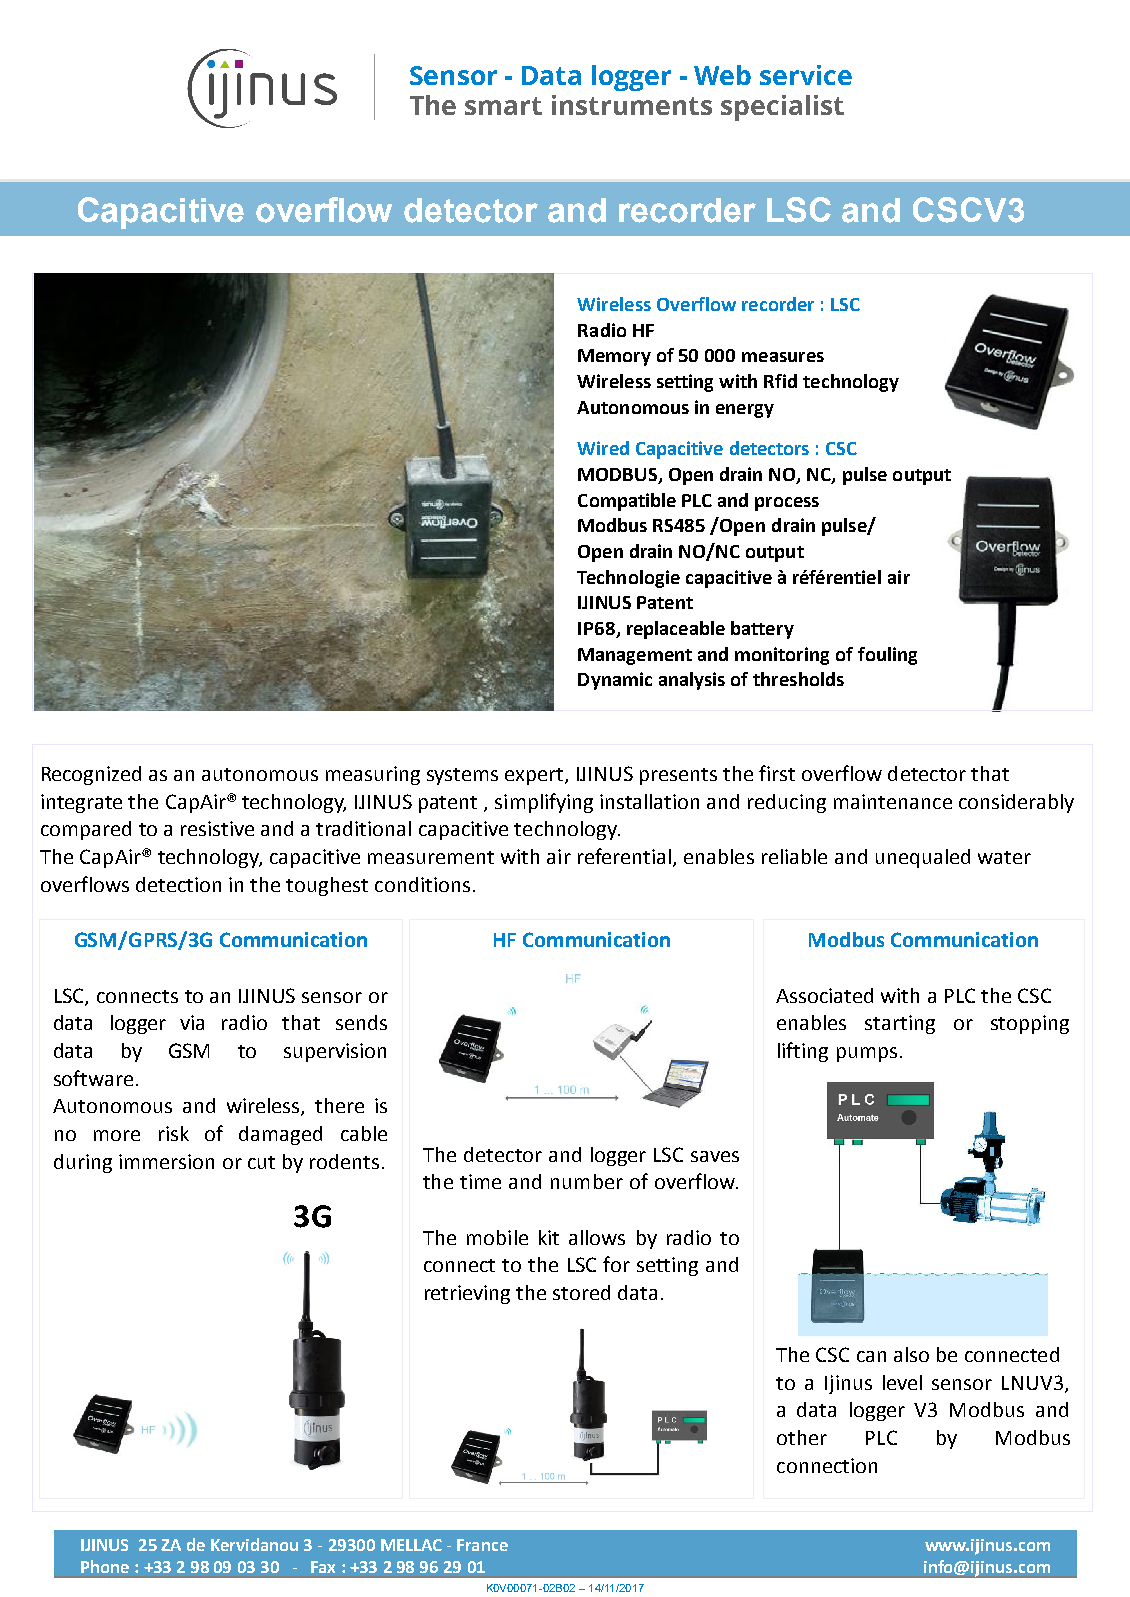 This page has width=1130, height=1597. What do you see at coordinates (91, 775) in the page?
I see `Recognized` at bounding box center [91, 775].
